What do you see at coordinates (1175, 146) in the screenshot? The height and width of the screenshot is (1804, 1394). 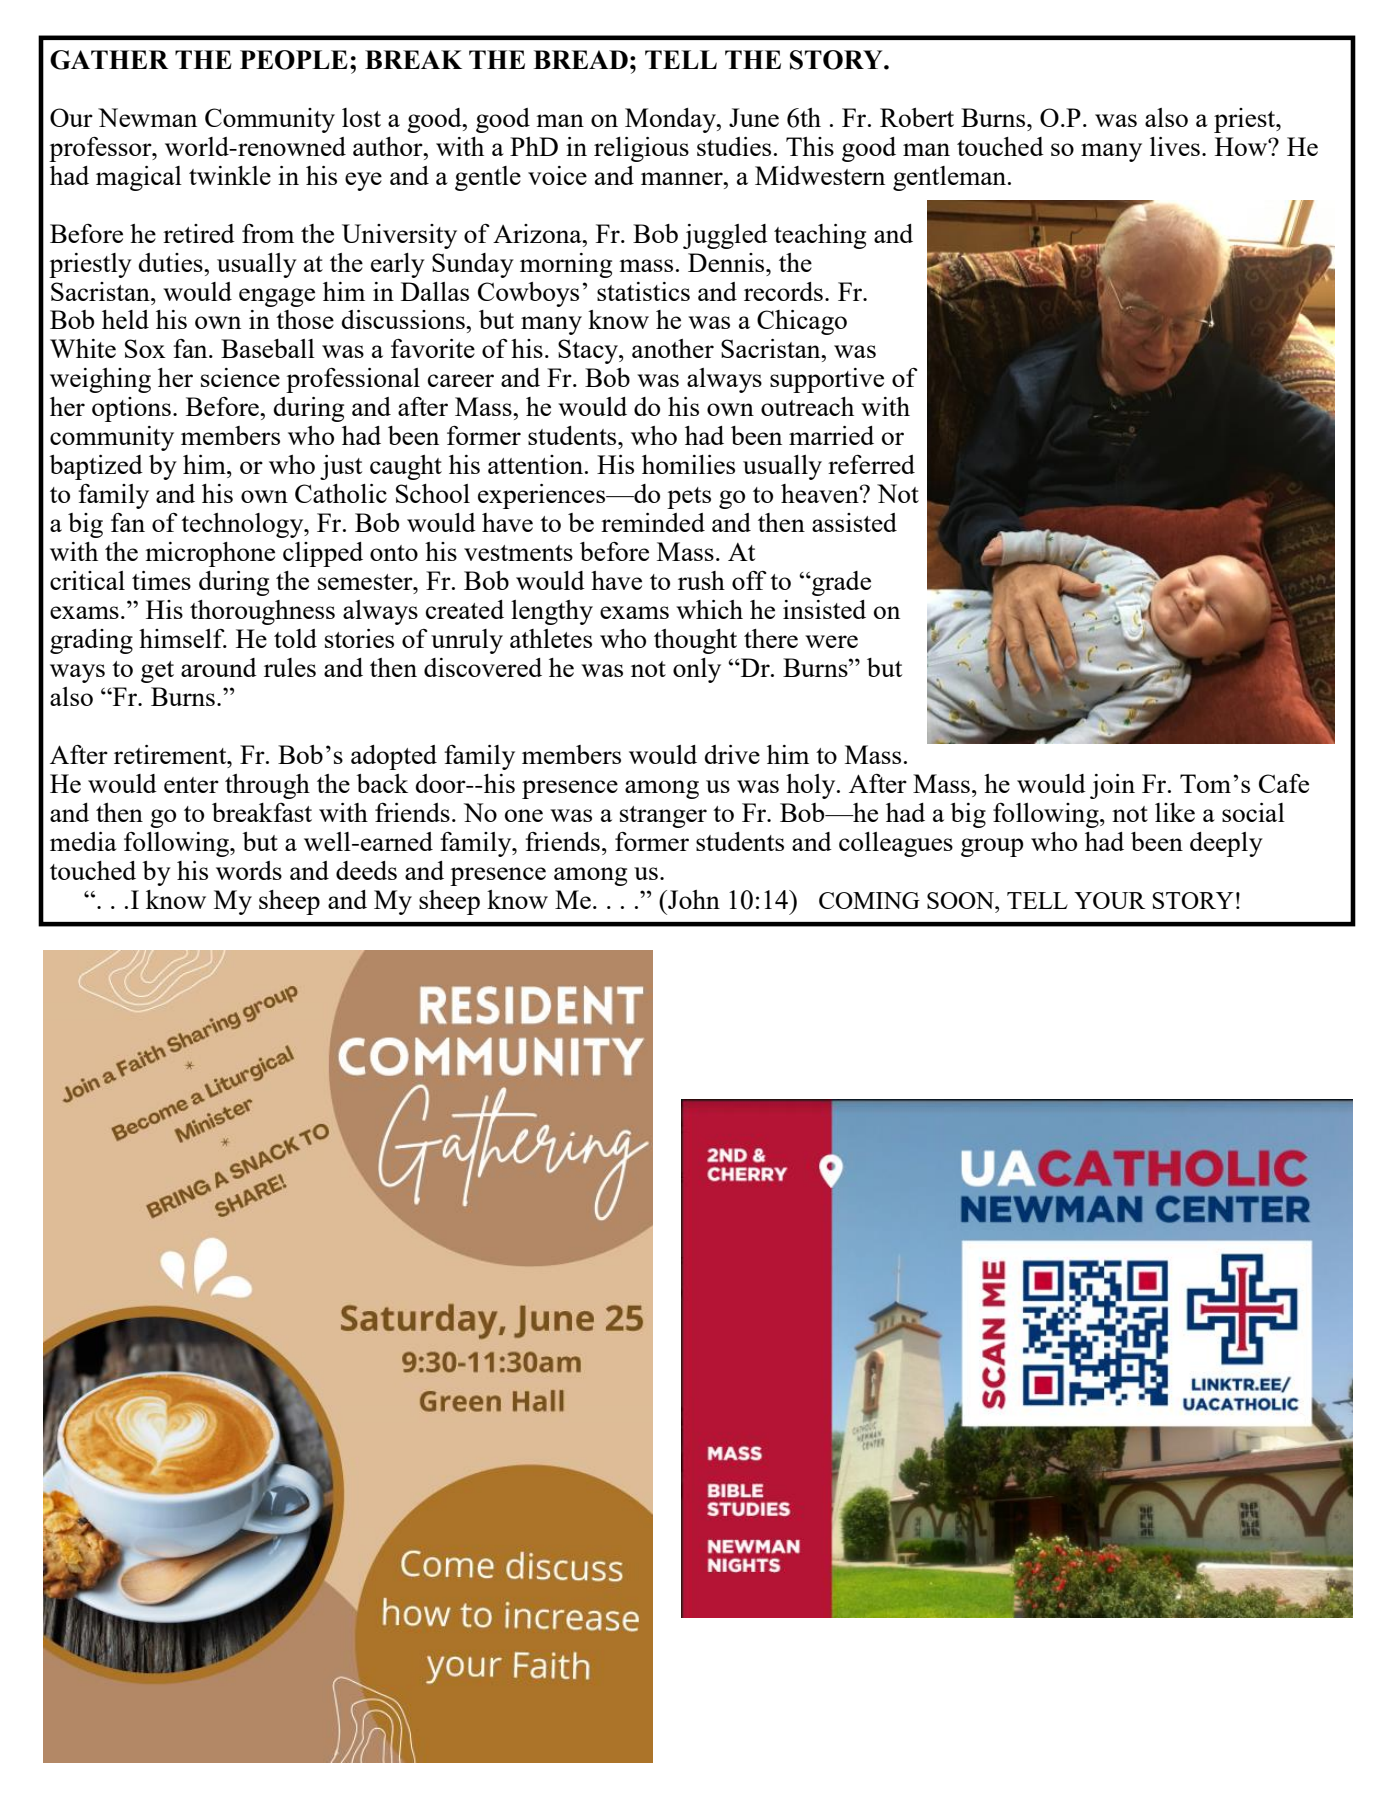 I see `lives` at bounding box center [1175, 146].
